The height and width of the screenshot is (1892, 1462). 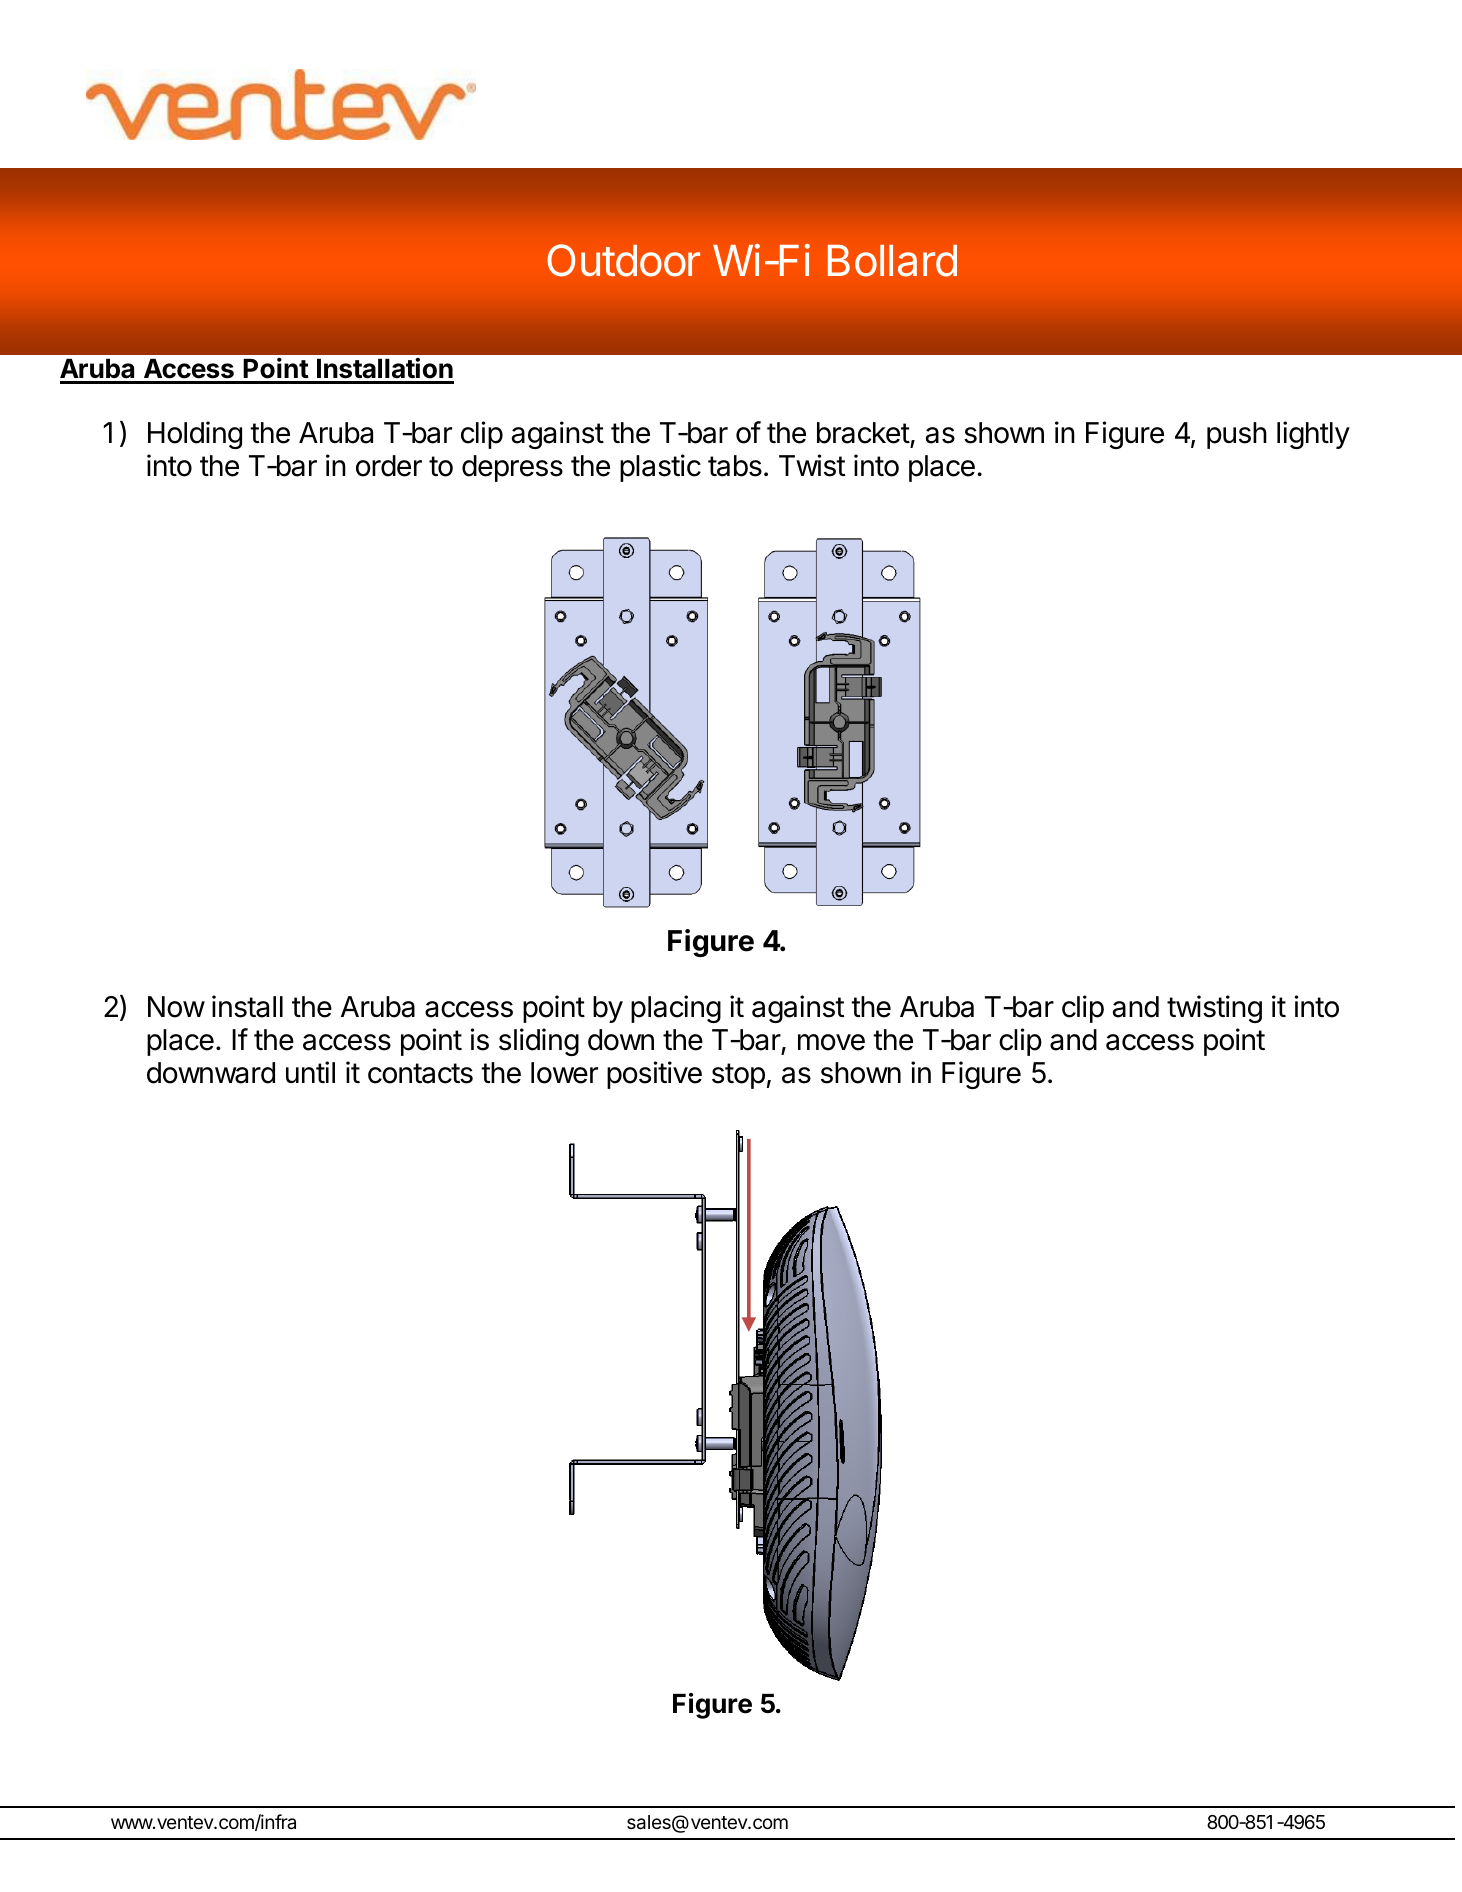 I want to click on Bollard, so click(x=892, y=261).
